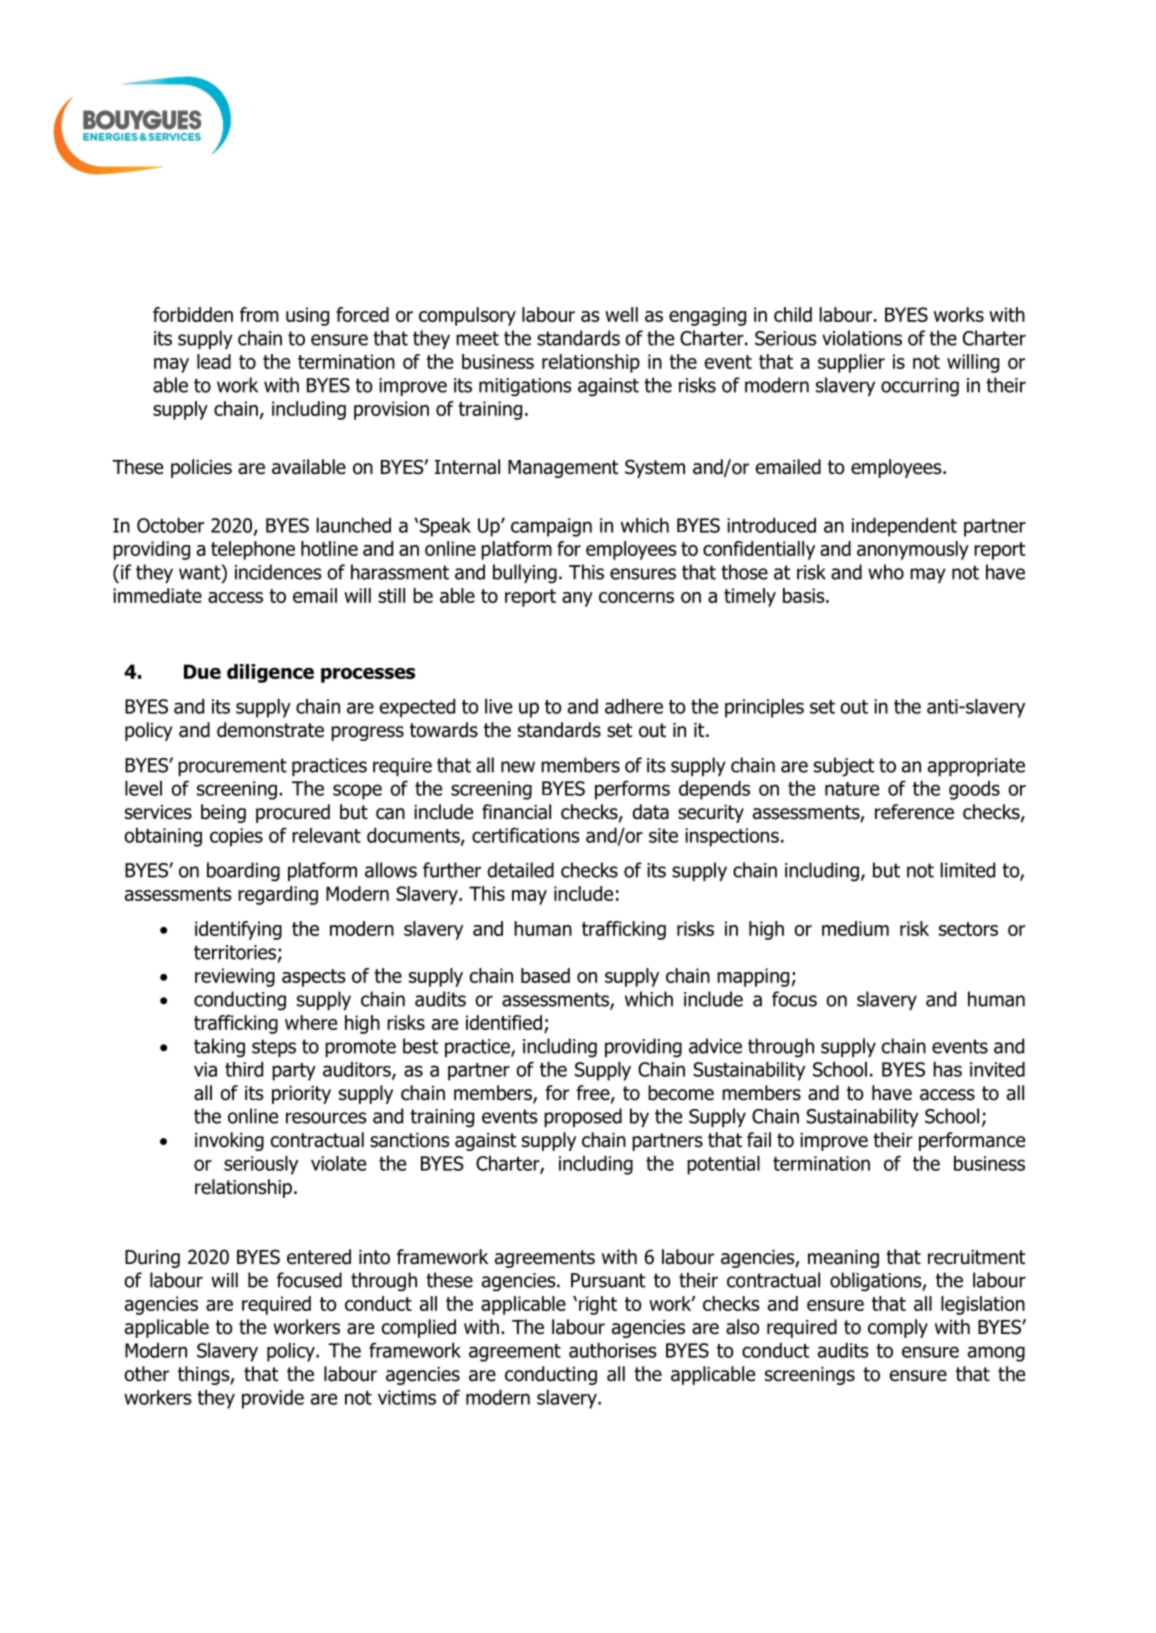 The width and height of the page is (1156, 1633). I want to click on comply, so click(898, 1328).
